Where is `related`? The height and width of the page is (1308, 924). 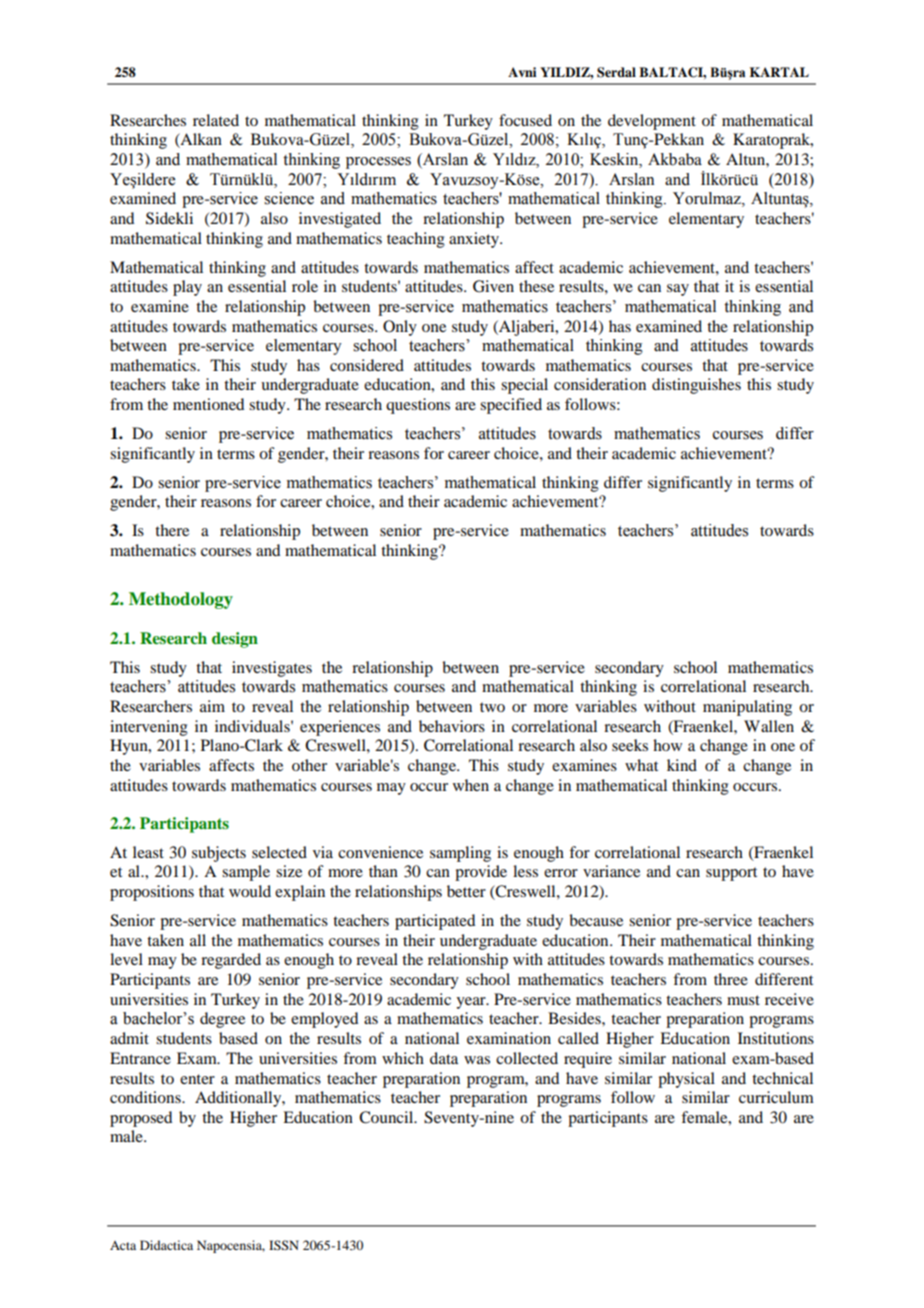
related is located at coordinates (216, 120).
